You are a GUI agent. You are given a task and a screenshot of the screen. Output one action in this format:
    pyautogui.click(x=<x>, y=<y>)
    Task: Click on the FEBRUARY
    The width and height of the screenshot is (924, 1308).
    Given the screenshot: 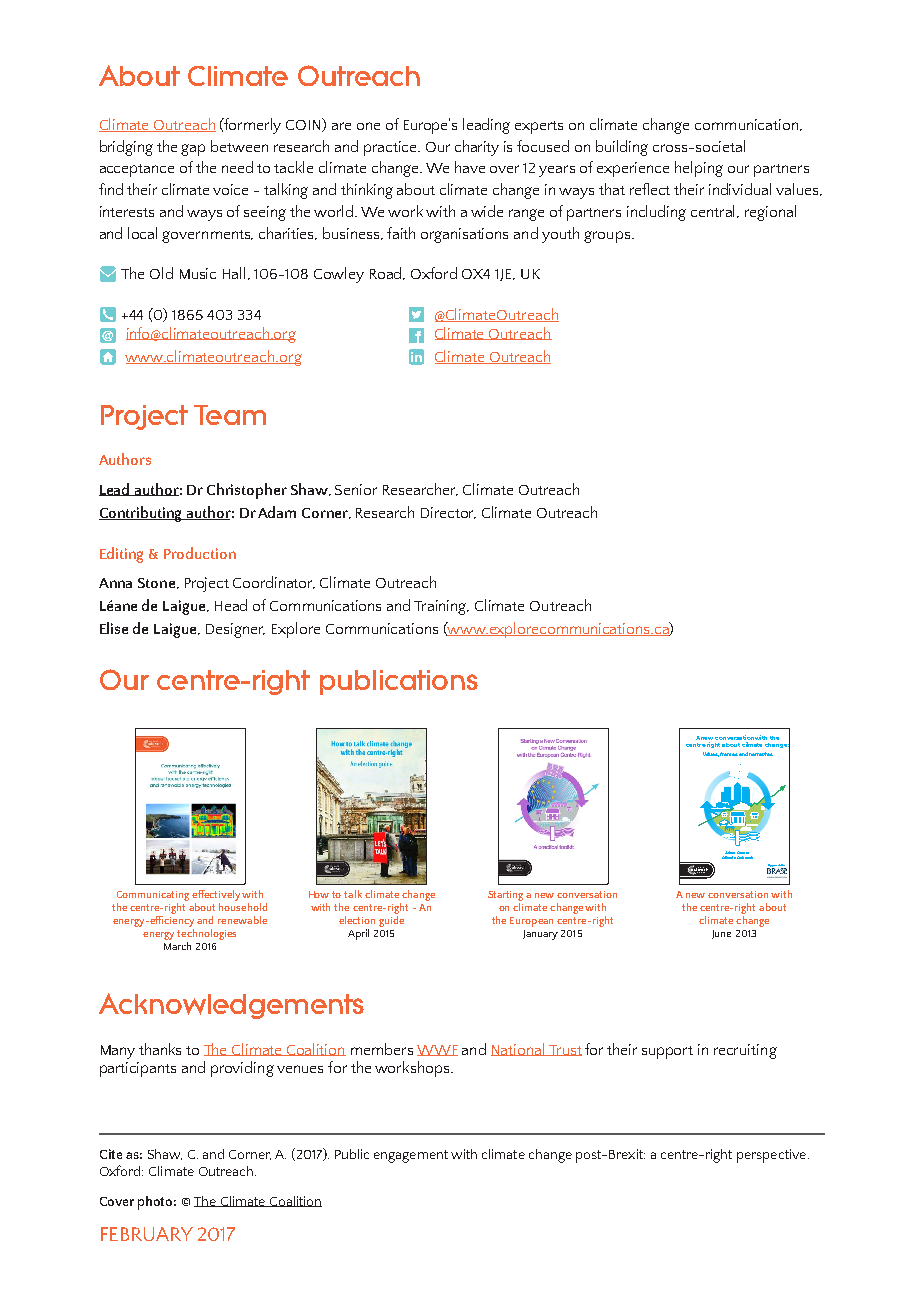 What is the action you would take?
    pyautogui.click(x=147, y=1234)
